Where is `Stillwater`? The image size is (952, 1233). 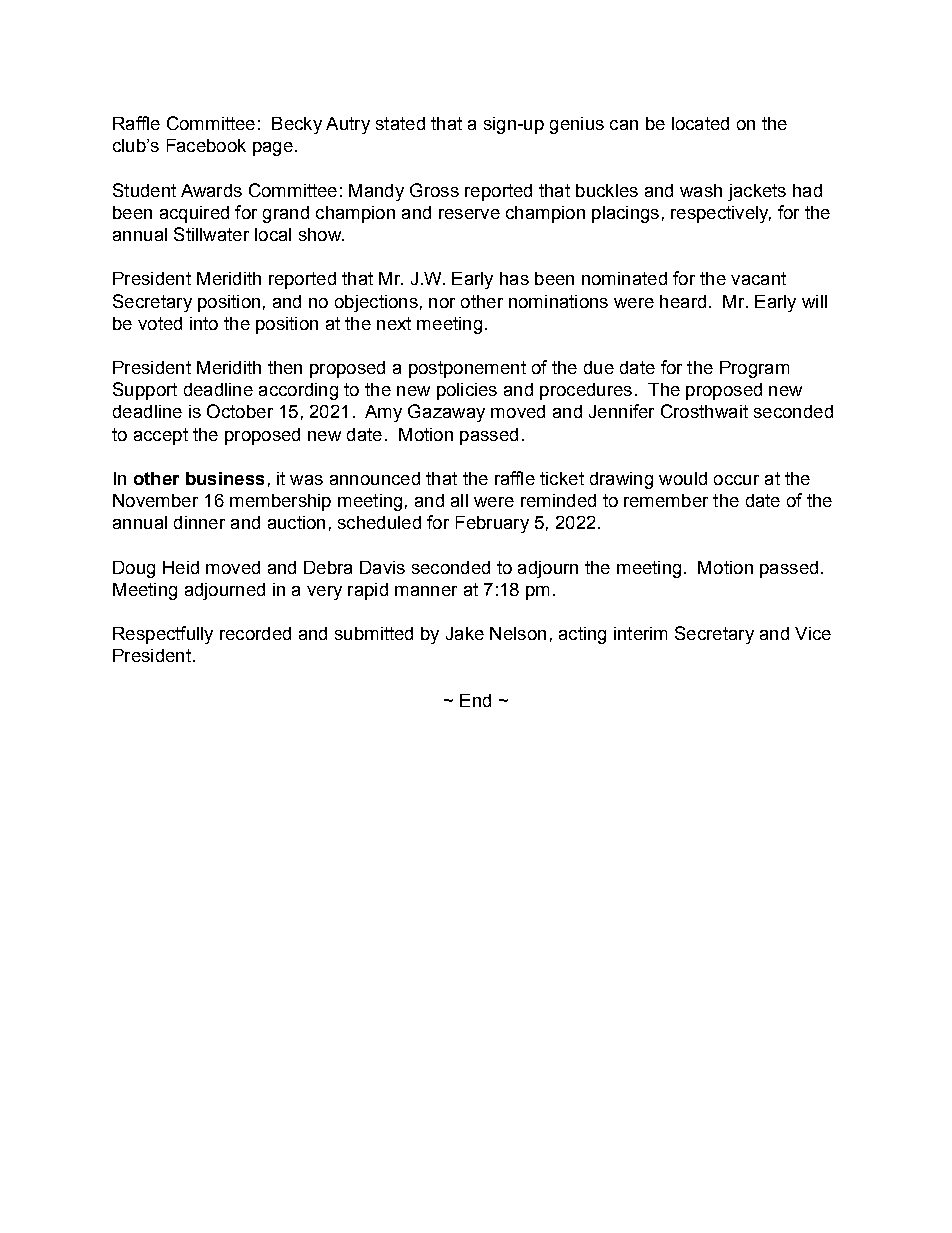
Stillwater is located at coordinates (211, 234).
